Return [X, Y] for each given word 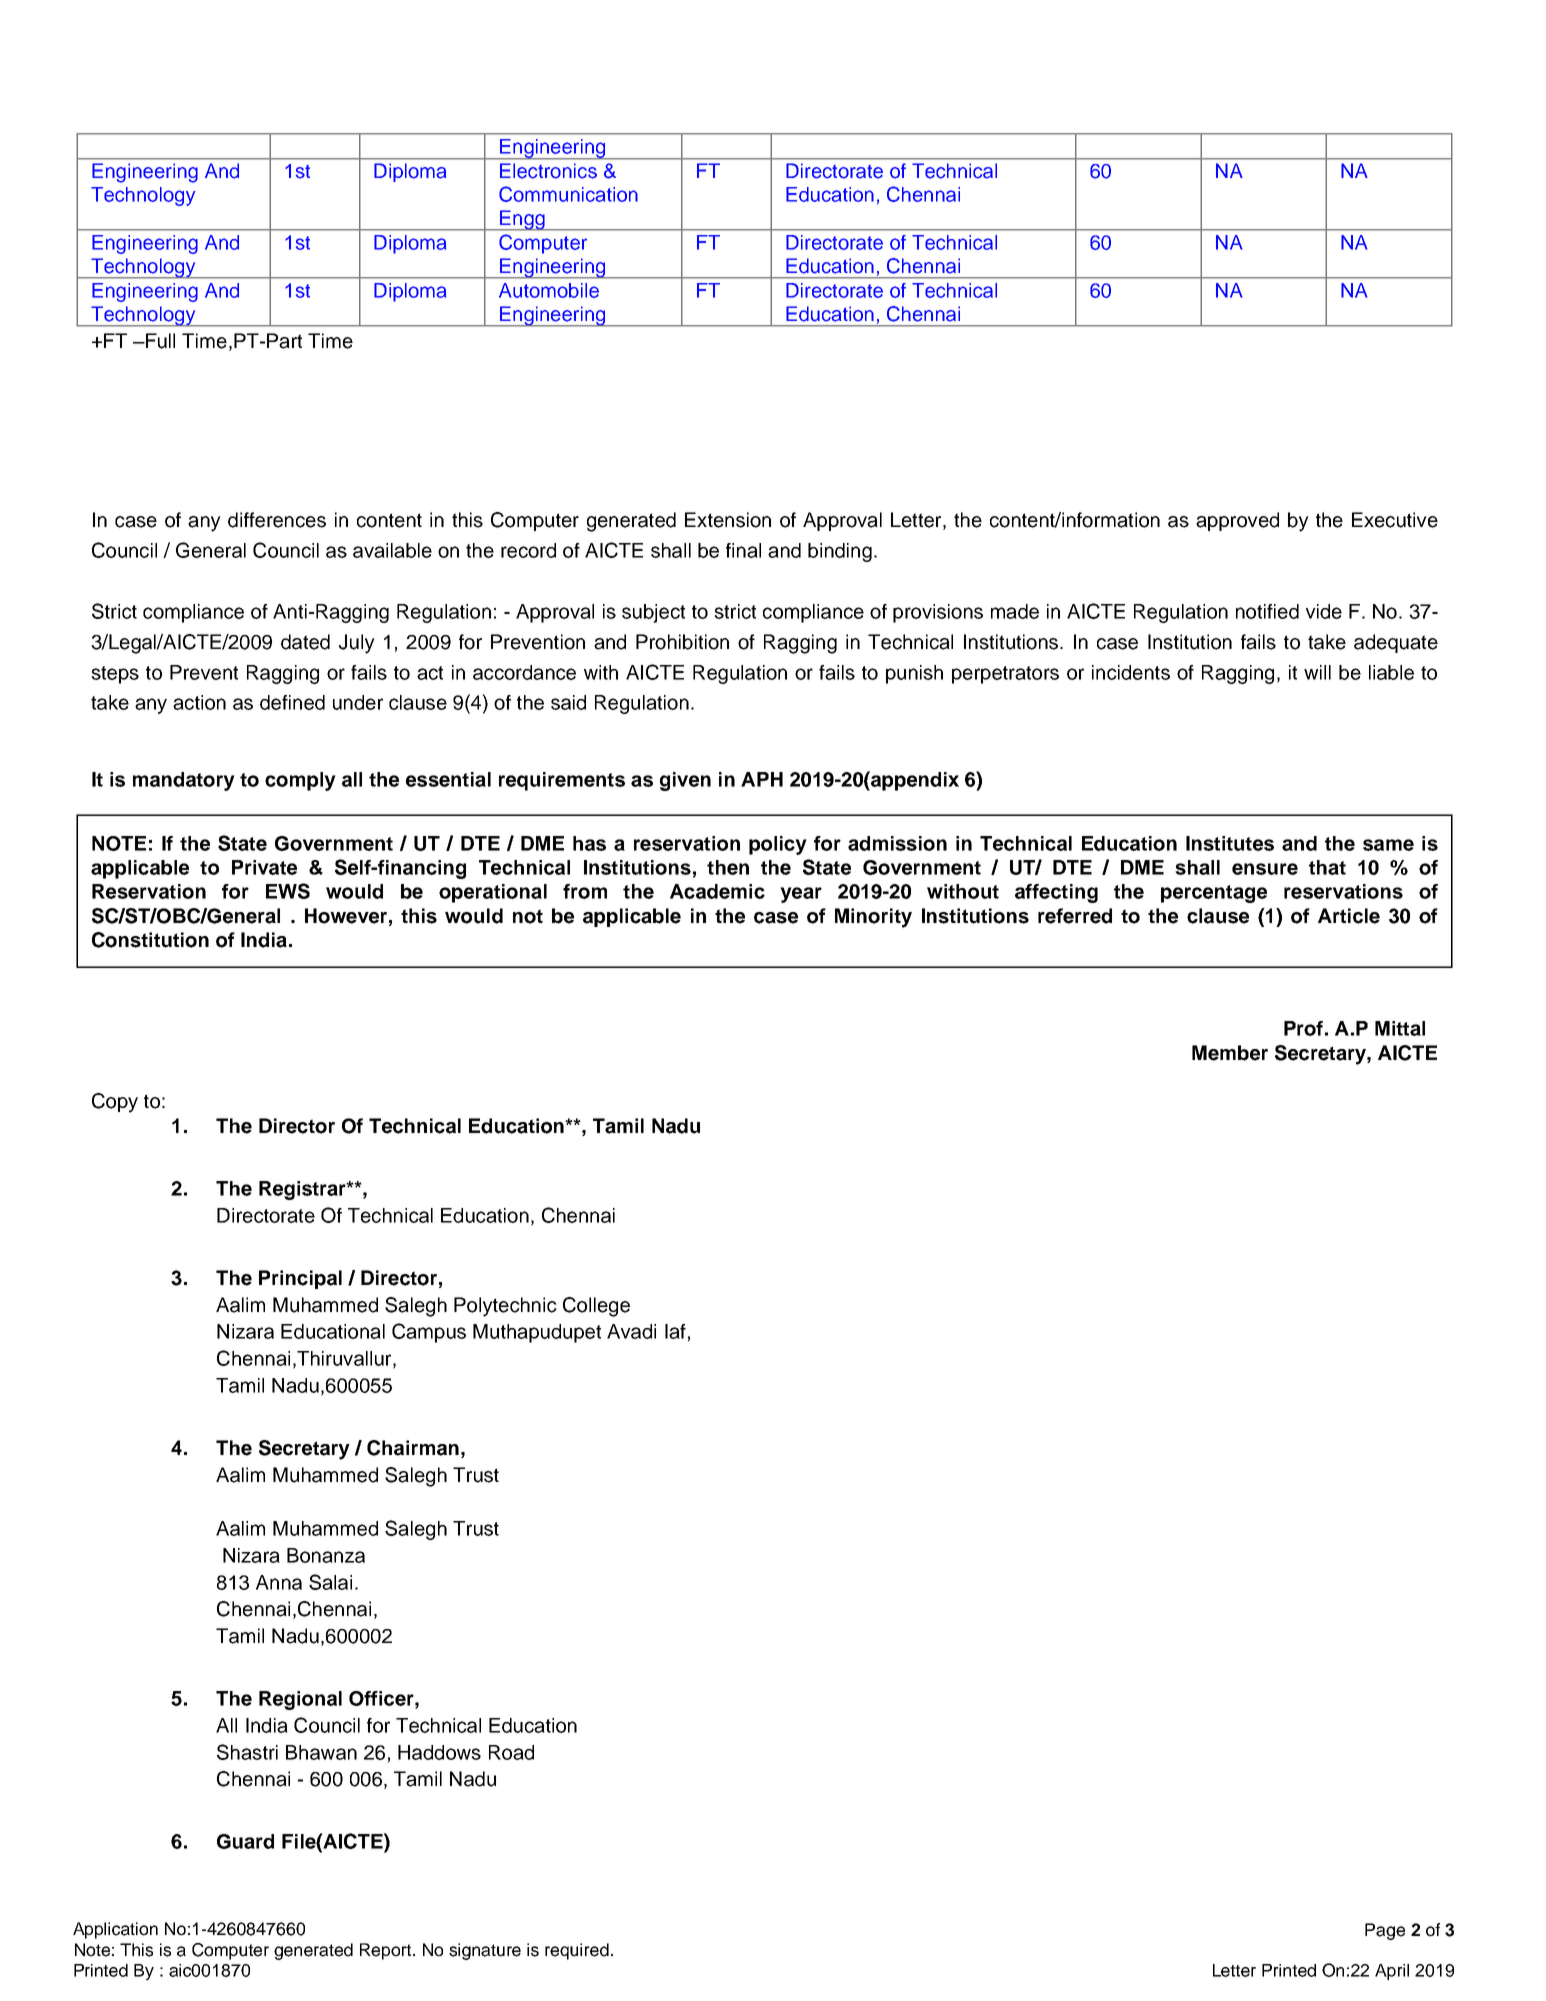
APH [762, 779]
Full [159, 341]
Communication [568, 194]
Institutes [1230, 843]
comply [300, 781]
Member [1230, 1053]
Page [1385, 1931]
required [577, 1951]
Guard [245, 1841]
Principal [300, 1279]
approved [1237, 521]
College [596, 1307]
